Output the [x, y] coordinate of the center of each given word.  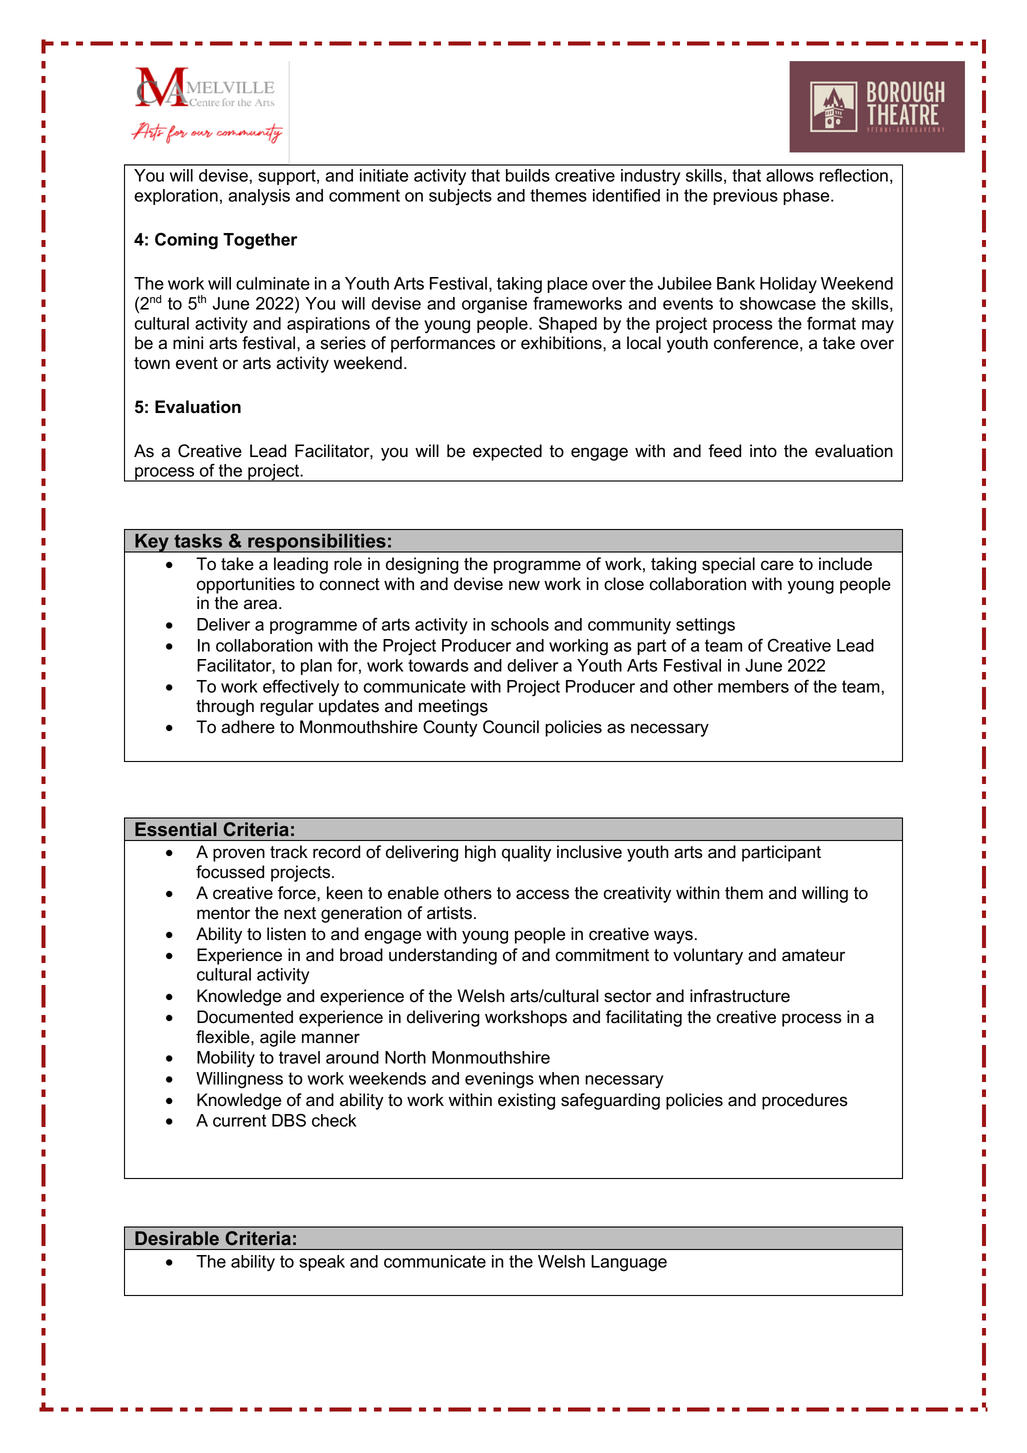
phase [807, 197]
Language [629, 1263]
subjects [460, 197]
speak [322, 1263]
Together [260, 241]
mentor [223, 913]
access [542, 894]
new [524, 585]
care [777, 565]
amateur [813, 955]
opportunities [246, 585]
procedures [805, 1101]
